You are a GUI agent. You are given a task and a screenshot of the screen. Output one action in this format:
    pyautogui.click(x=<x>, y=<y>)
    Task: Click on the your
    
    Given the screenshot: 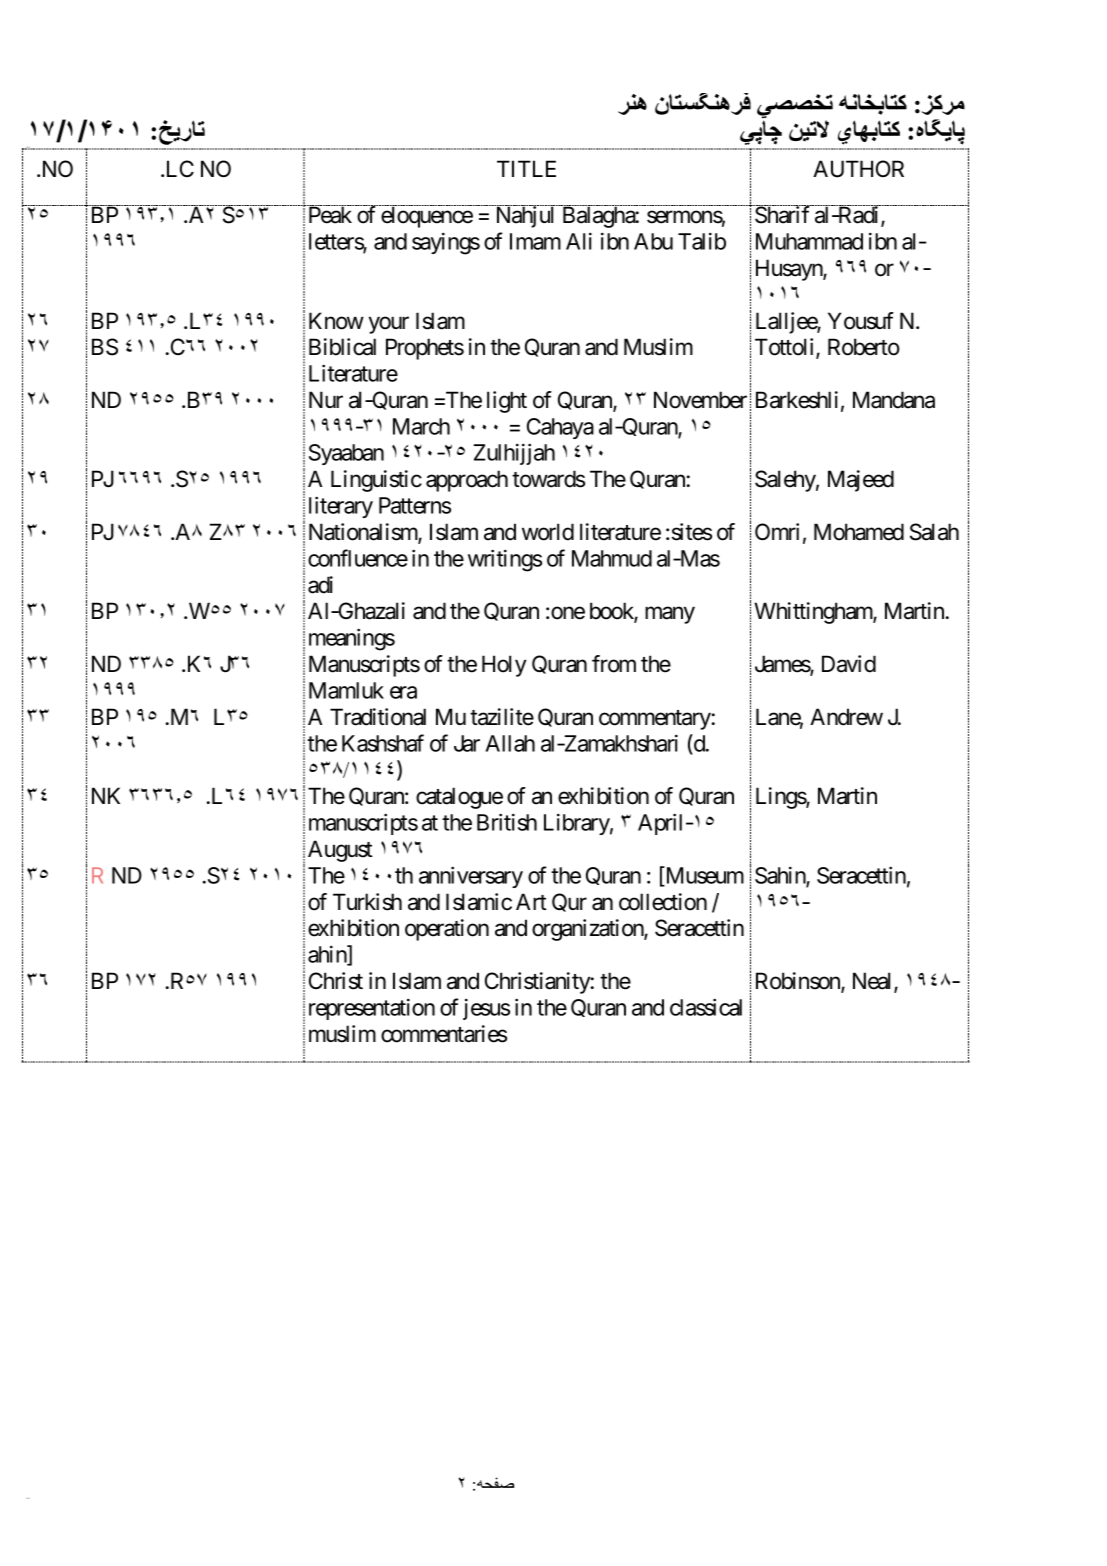 What is the action you would take?
    pyautogui.click(x=389, y=325)
